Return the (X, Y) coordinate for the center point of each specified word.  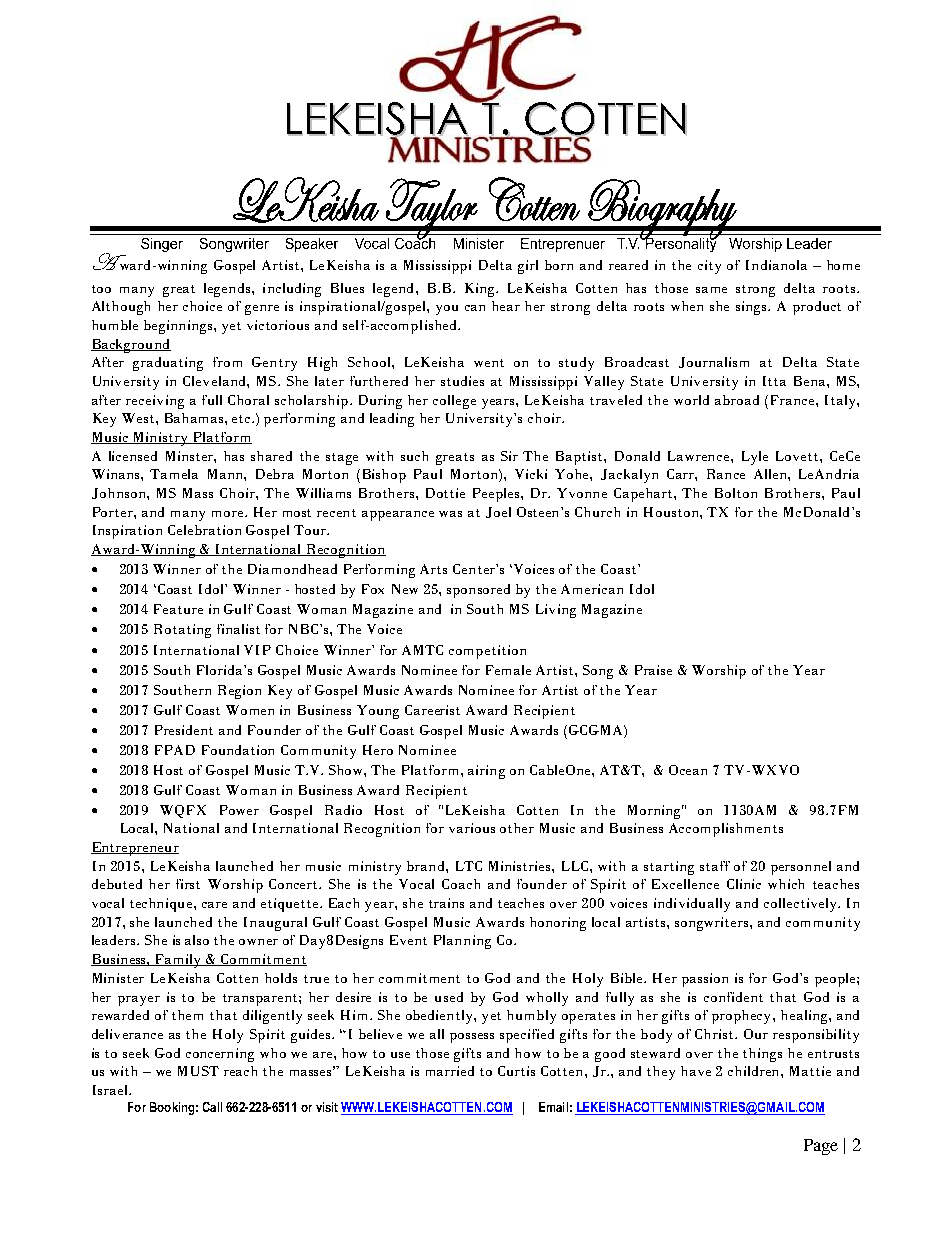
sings (752, 308)
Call (212, 1107)
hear (506, 306)
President (184, 730)
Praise (653, 670)
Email (553, 1107)
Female (508, 670)
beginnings (179, 327)
